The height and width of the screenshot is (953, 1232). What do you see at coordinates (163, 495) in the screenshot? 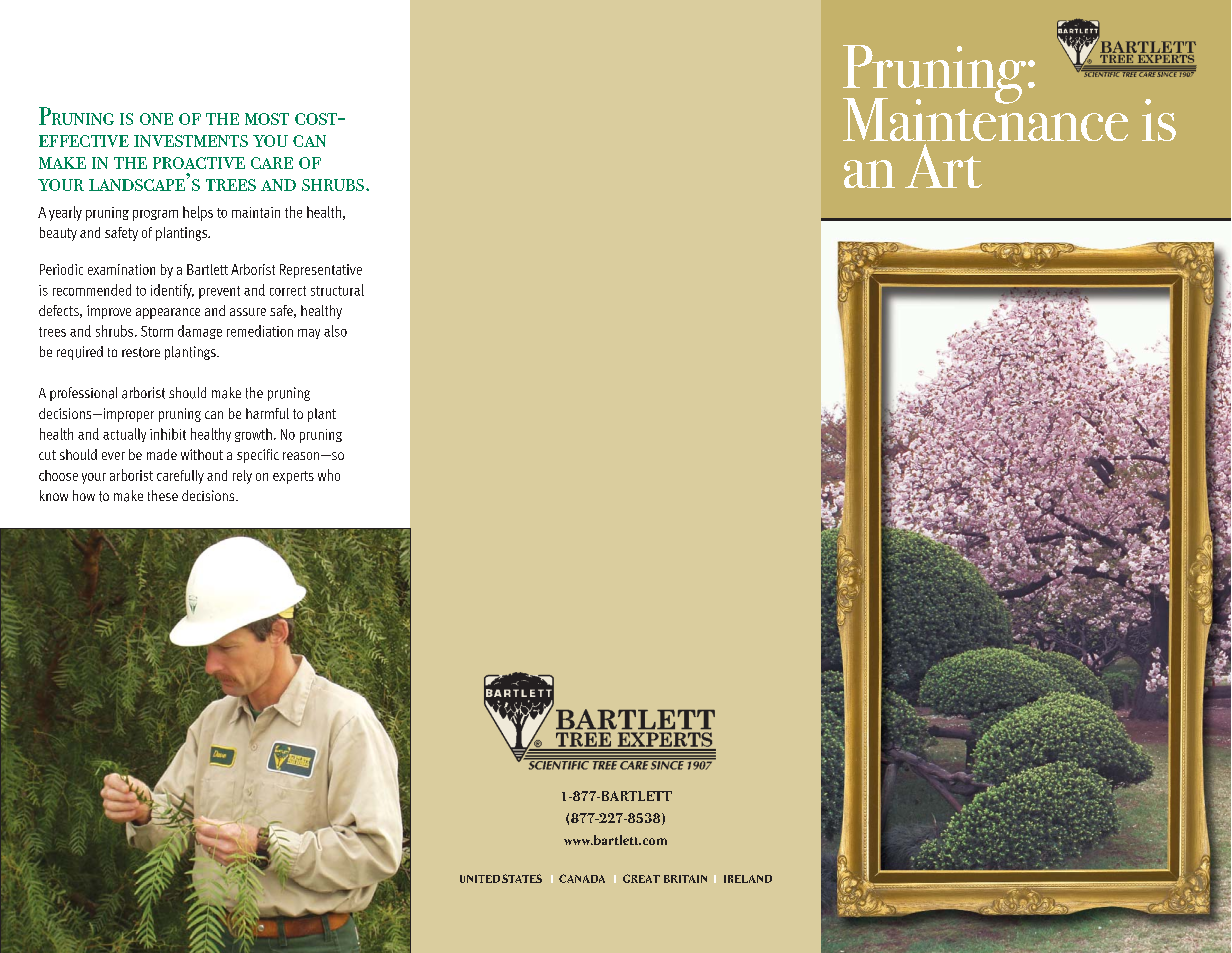
I see `these` at bounding box center [163, 495].
